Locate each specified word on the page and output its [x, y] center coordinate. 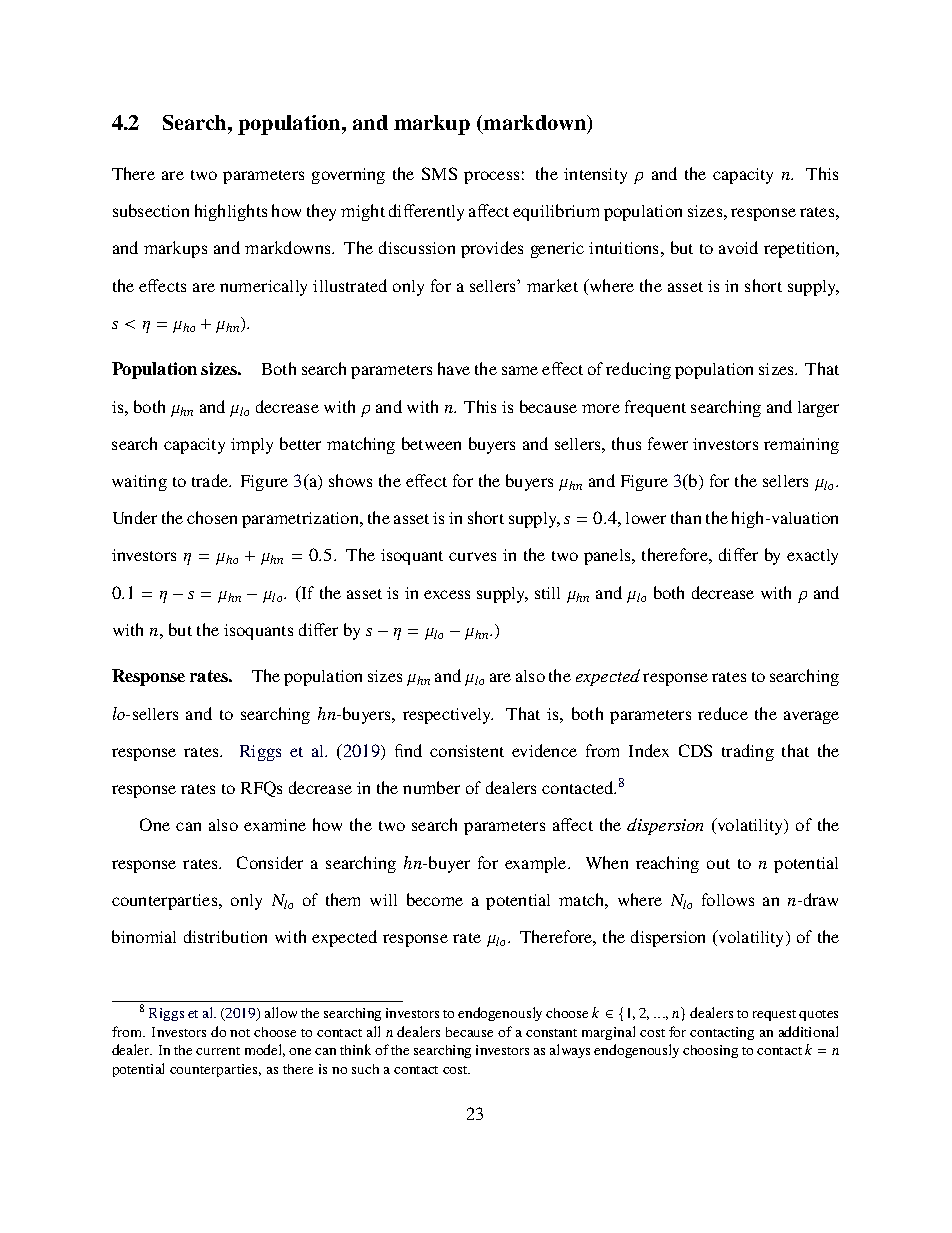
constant [551, 1033]
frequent [655, 408]
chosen [212, 517]
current [218, 1051]
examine [275, 825]
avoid [738, 247]
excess [447, 594]
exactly [812, 557]
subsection [151, 210]
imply [252, 446]
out [718, 864]
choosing [710, 1051]
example [537, 865]
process [491, 177]
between [431, 443]
